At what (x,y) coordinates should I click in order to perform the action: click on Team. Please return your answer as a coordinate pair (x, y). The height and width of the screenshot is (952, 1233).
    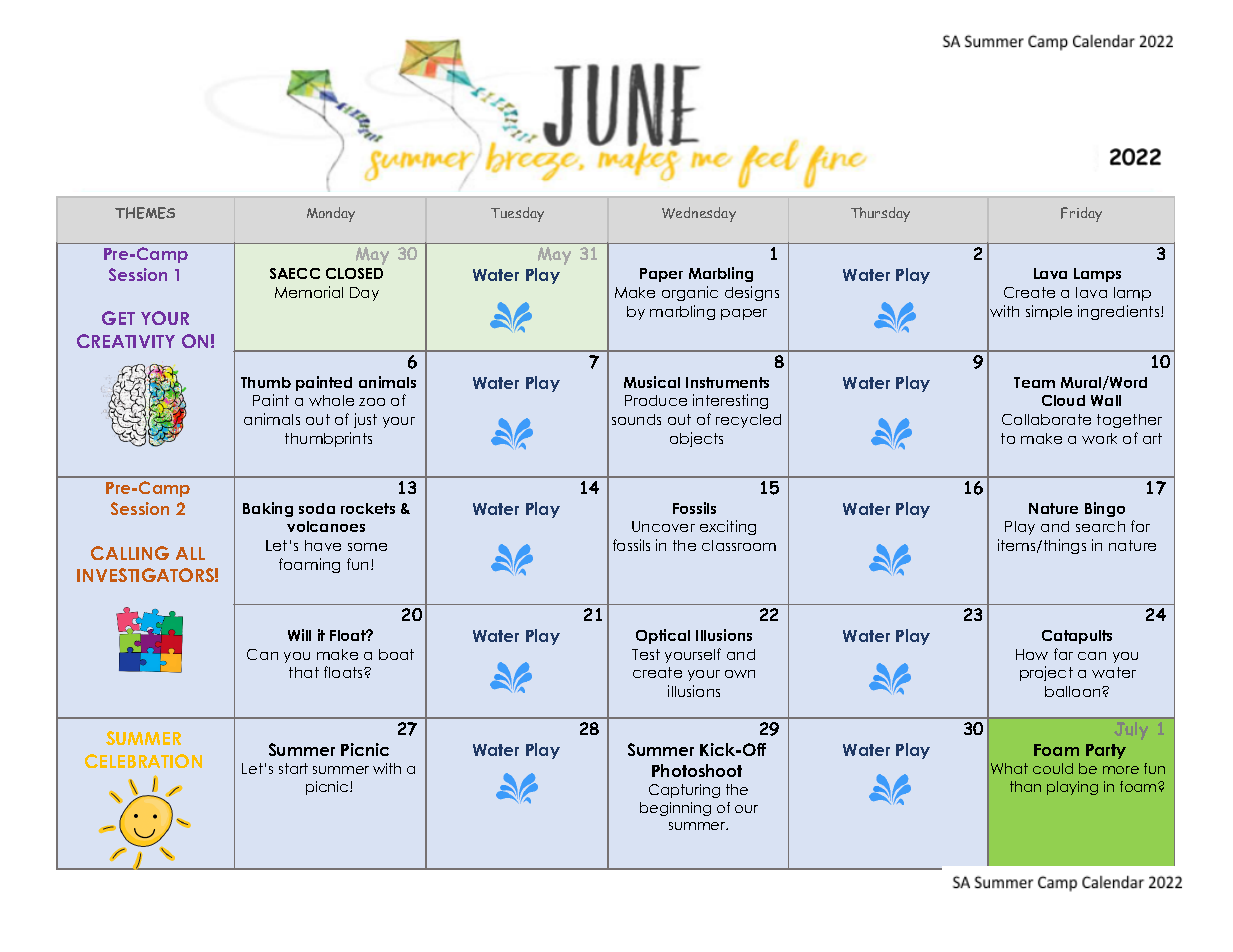
    Looking at the image, I should click on (1034, 382).
